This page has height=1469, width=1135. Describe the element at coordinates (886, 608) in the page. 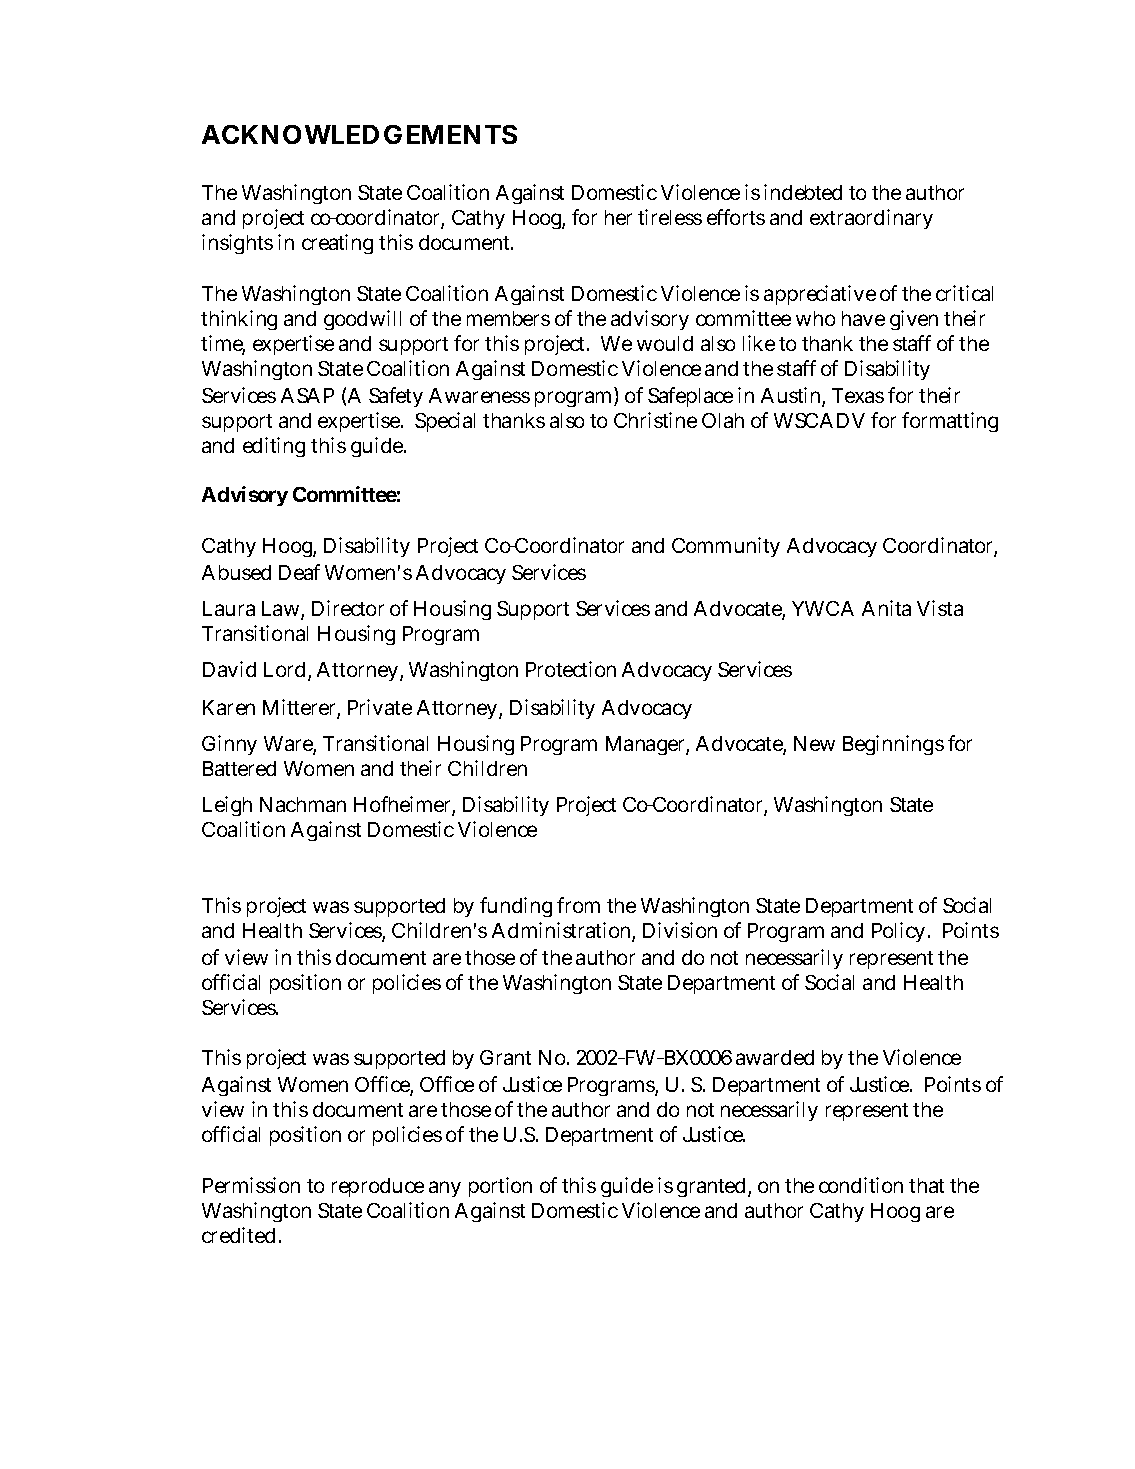

I see `Anita` at that location.
